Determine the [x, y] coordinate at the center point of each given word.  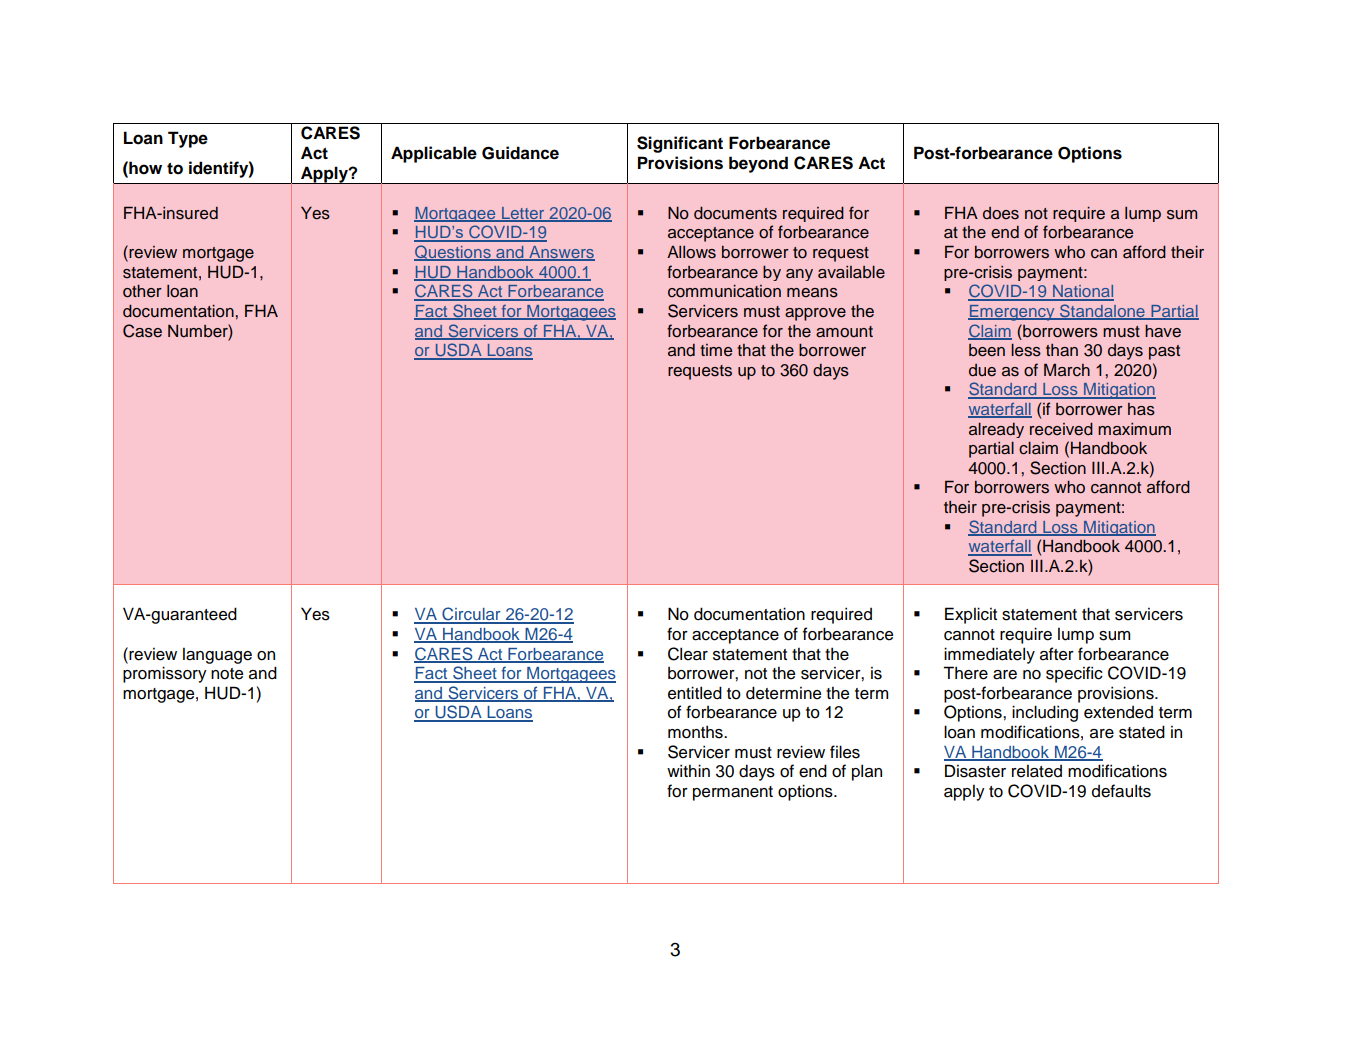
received [1061, 429]
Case [142, 331]
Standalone [1102, 312]
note [227, 674]
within [688, 770]
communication [724, 291]
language [217, 656]
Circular [471, 615]
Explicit [971, 615]
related [1037, 771]
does [1001, 213]
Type [188, 139]
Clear [688, 654]
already [996, 430]
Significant [680, 144]
